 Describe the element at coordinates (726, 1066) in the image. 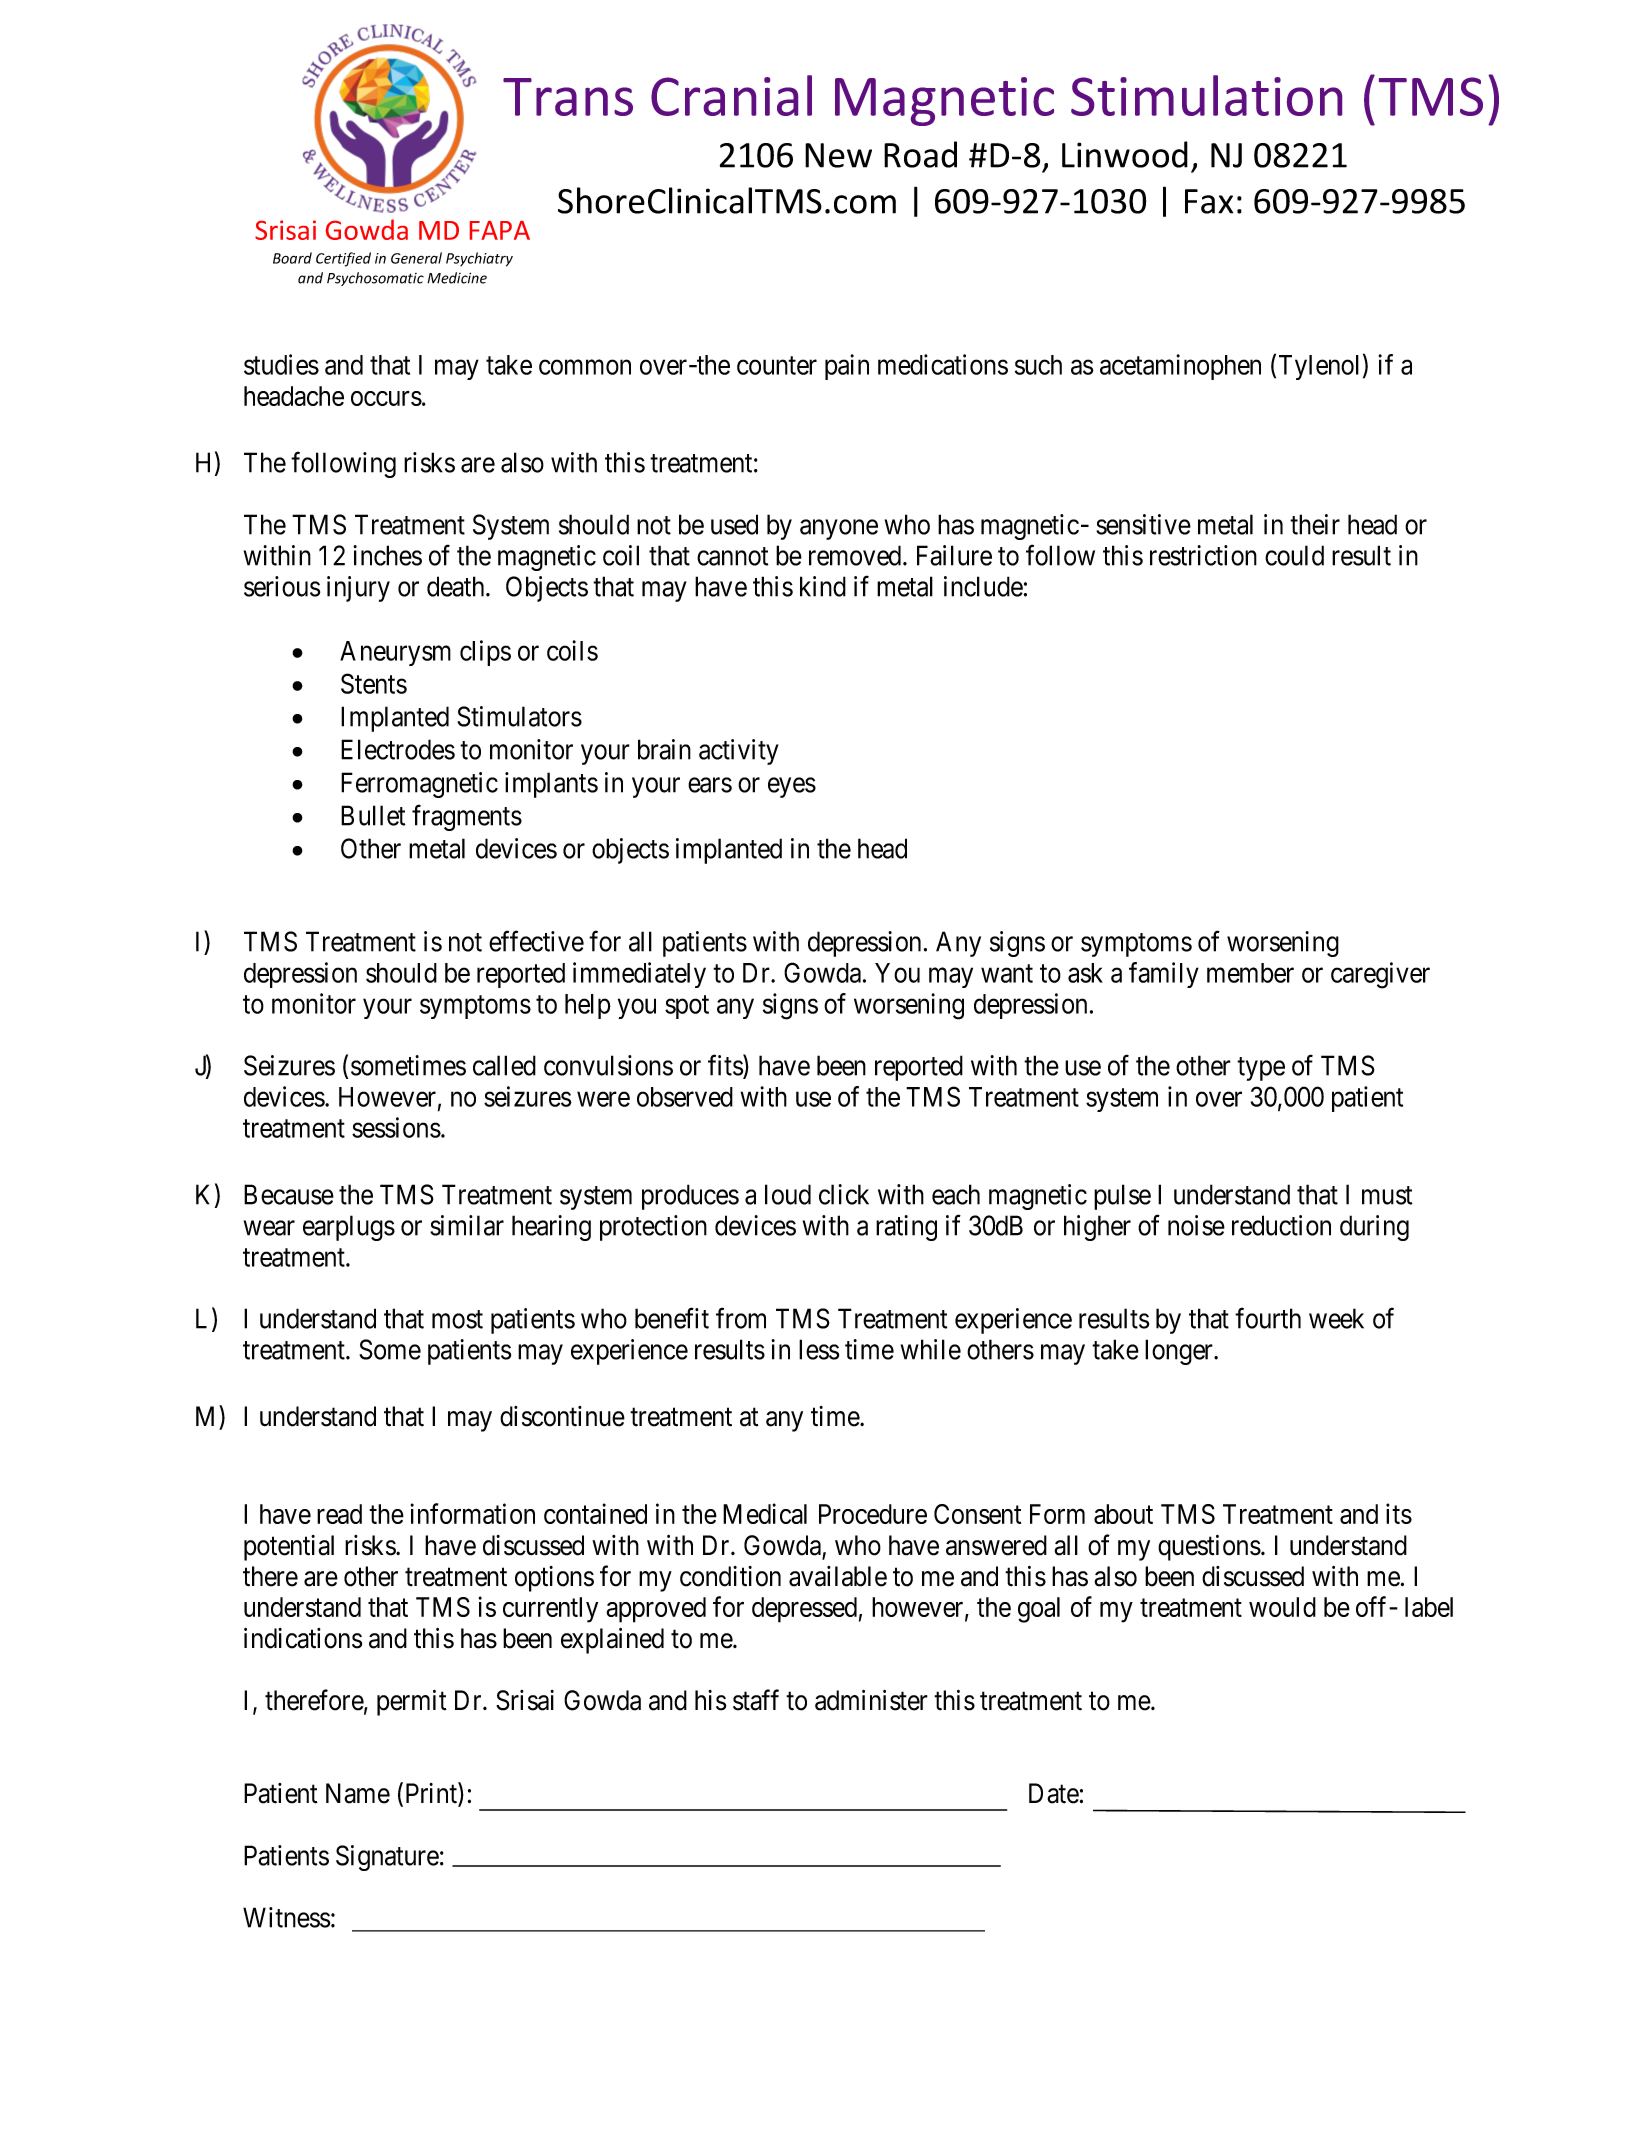

I see `fits` at that location.
